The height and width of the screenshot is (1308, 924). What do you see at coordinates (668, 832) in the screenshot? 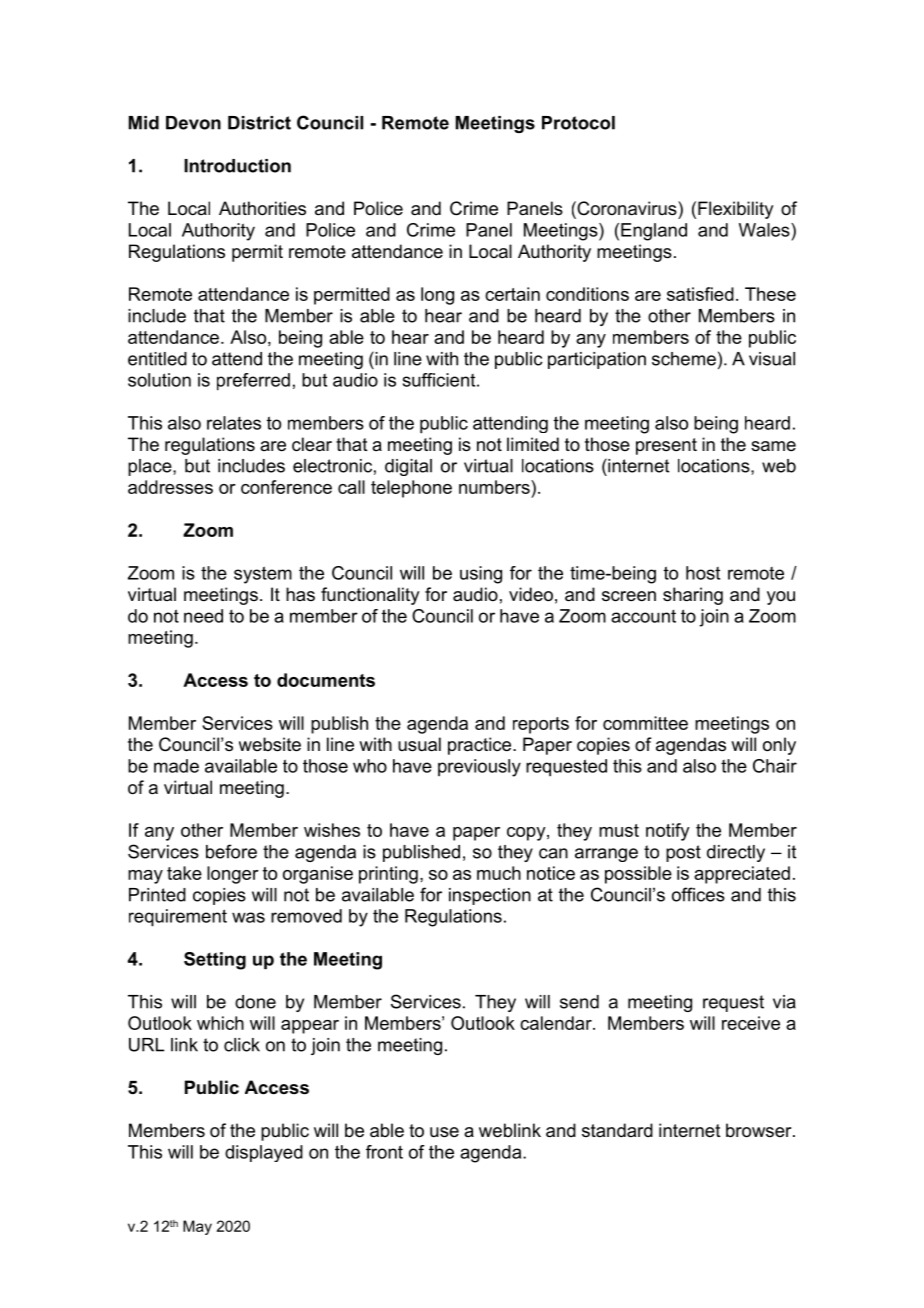
I see `notify` at bounding box center [668, 832].
